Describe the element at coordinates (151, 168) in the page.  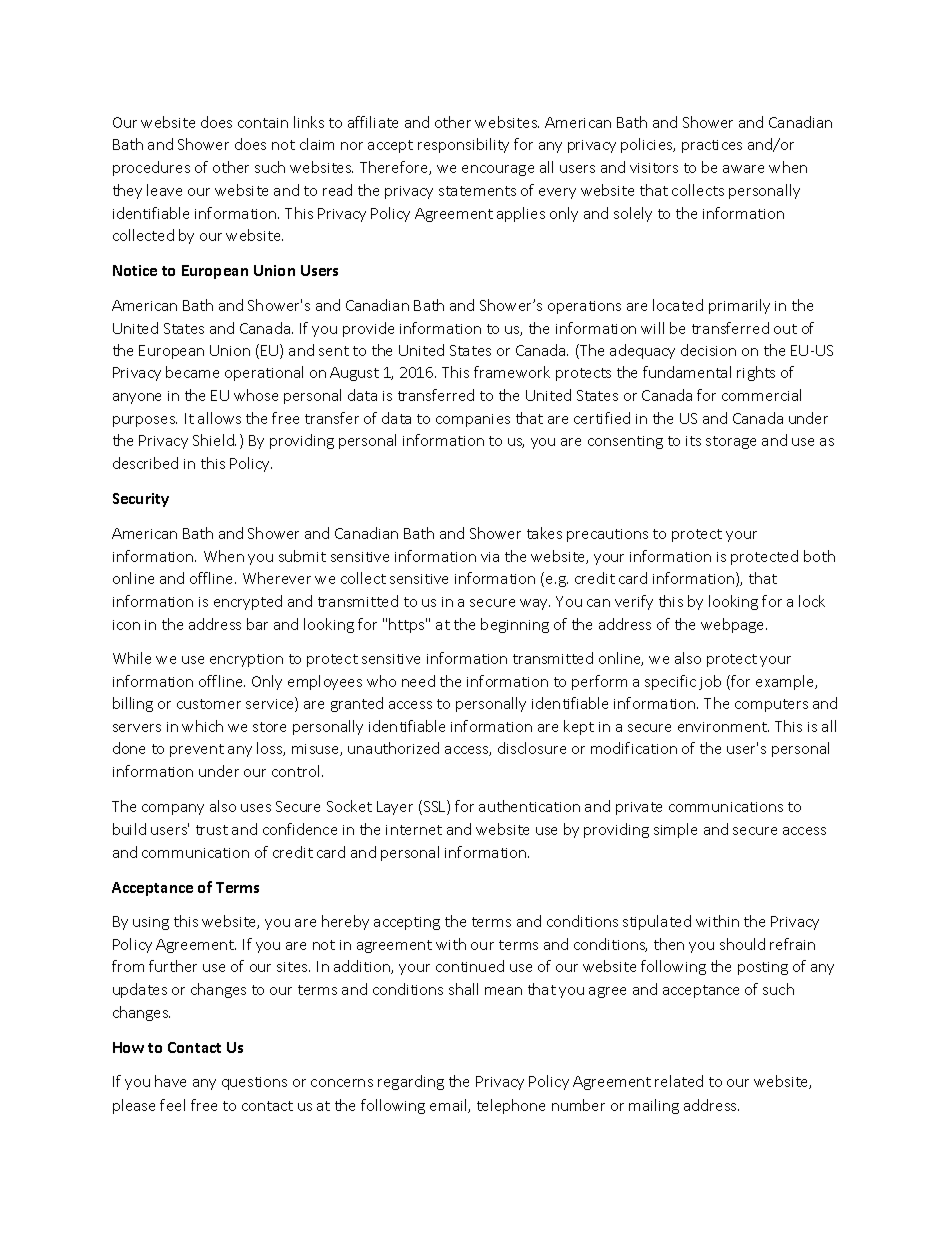
I see `procedures` at that location.
